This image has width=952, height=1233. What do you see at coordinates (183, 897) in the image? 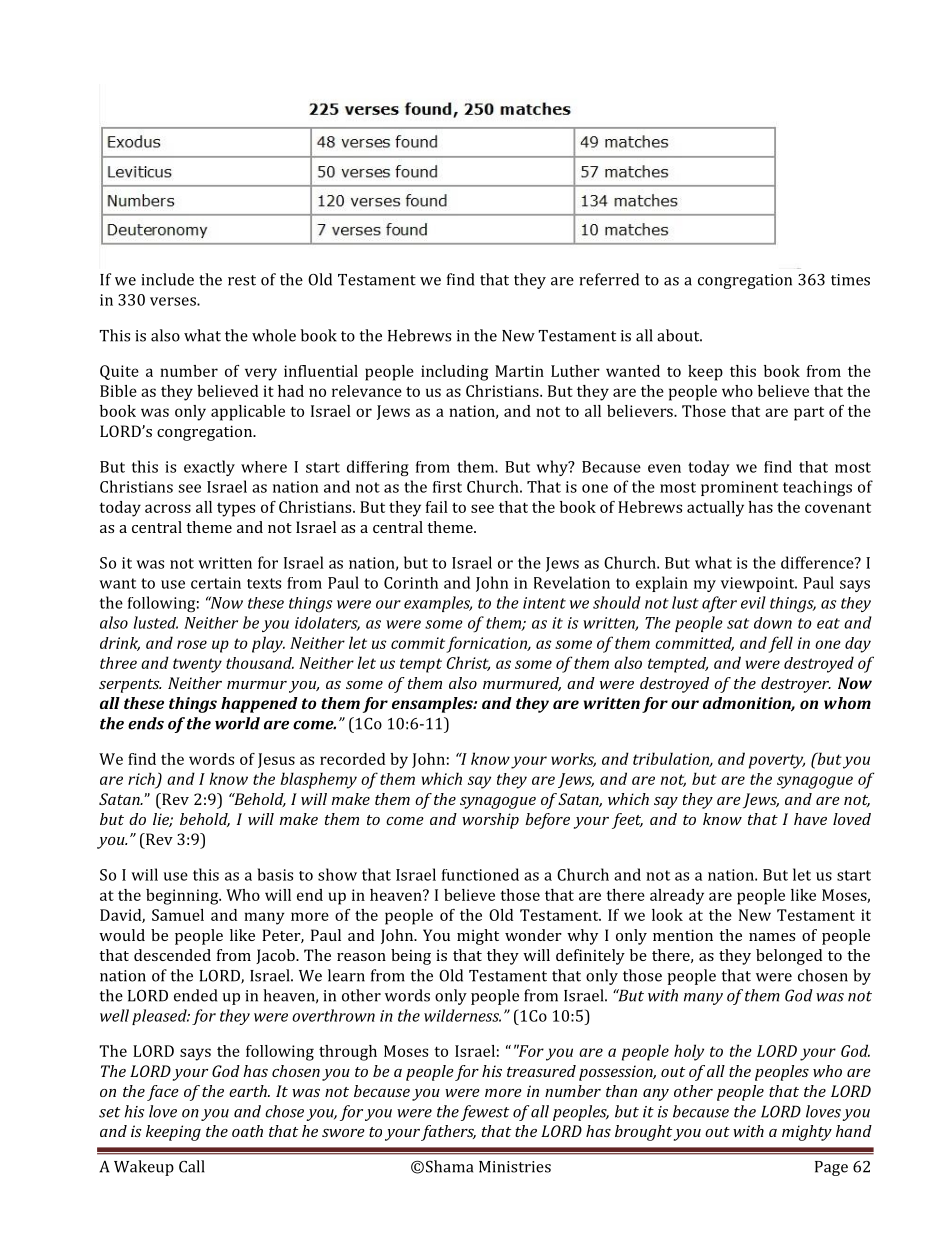
I see `beginning` at bounding box center [183, 897].
